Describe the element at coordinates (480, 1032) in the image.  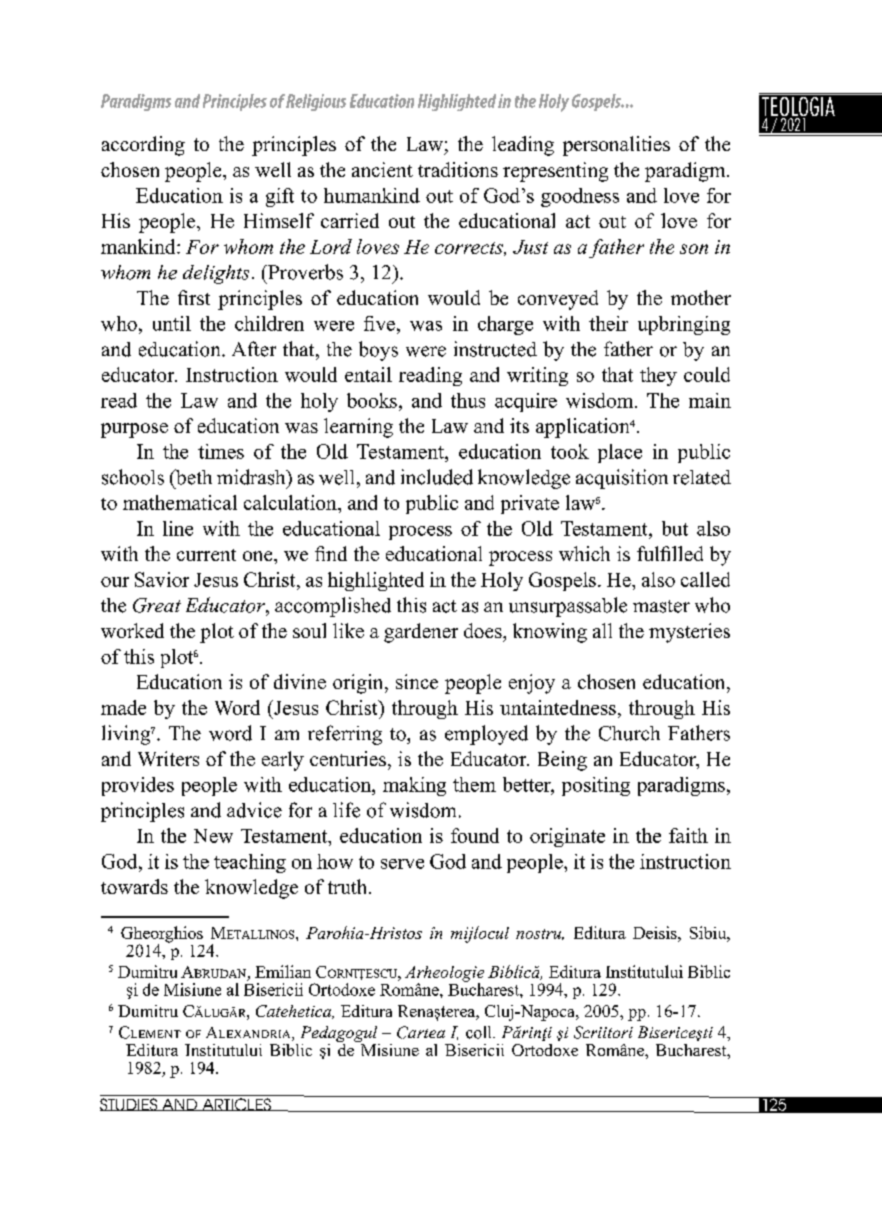
I see `coll` at that location.
